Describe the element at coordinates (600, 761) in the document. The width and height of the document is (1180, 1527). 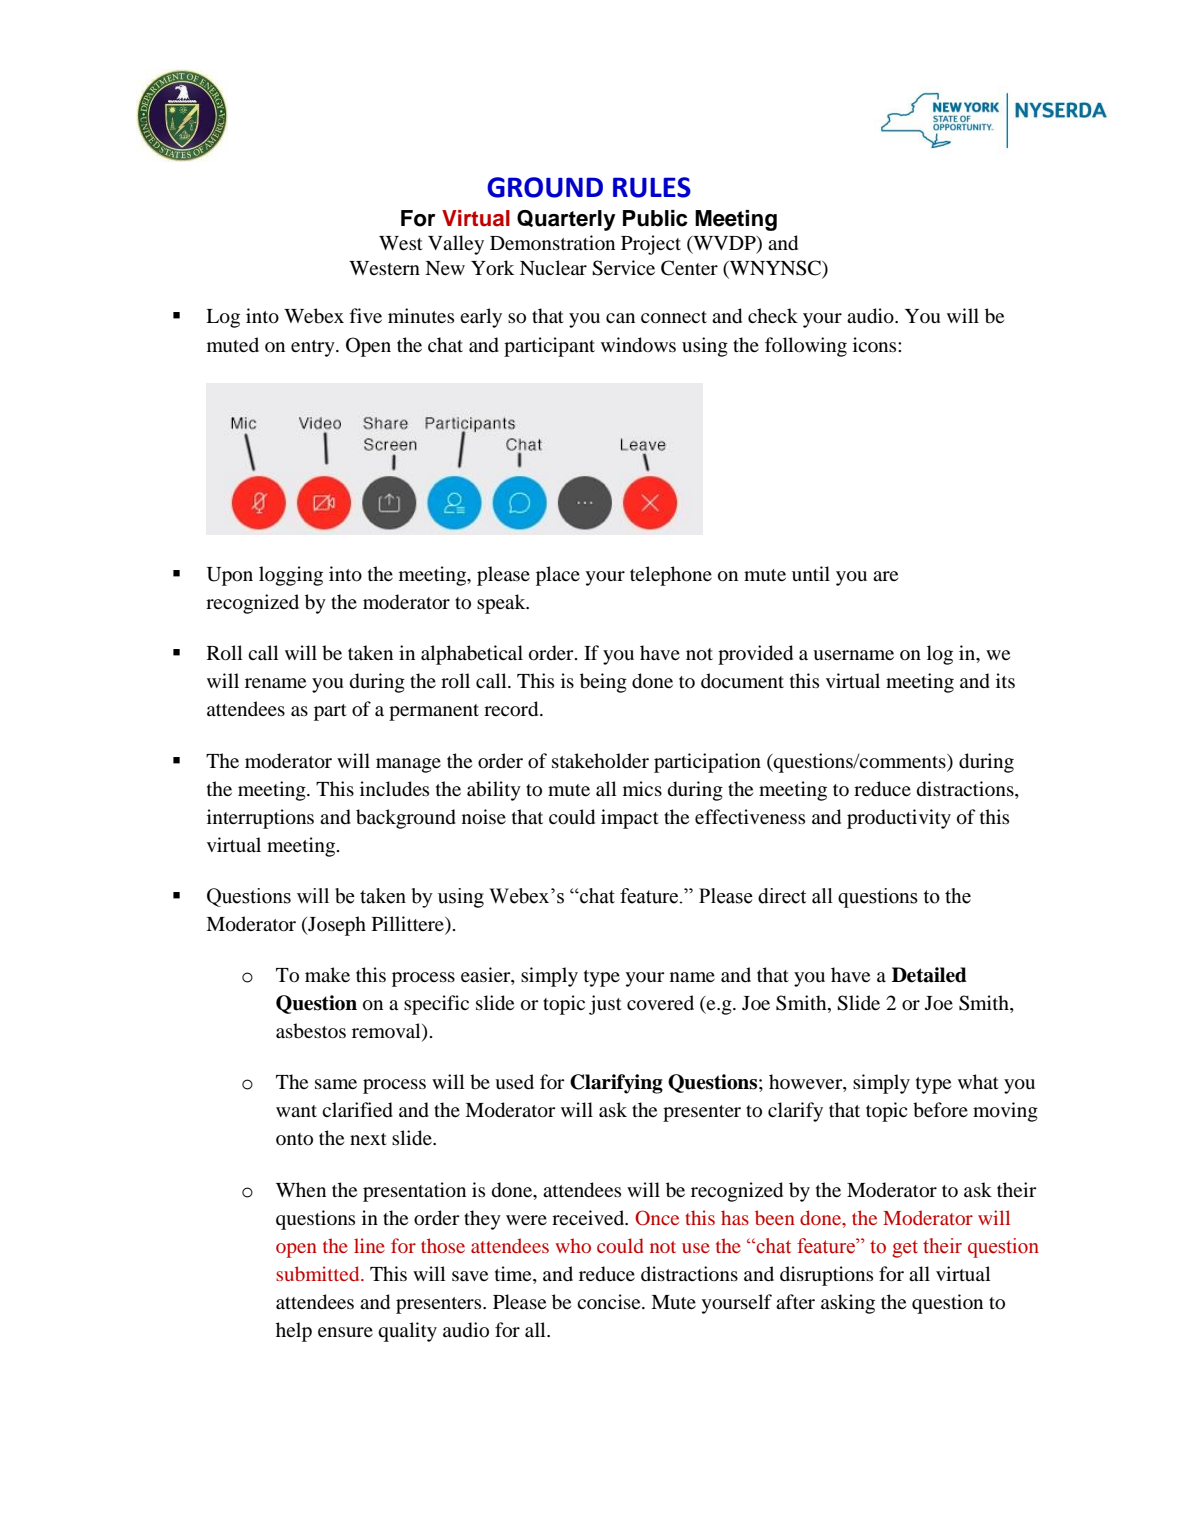
I see `stakeholder` at that location.
